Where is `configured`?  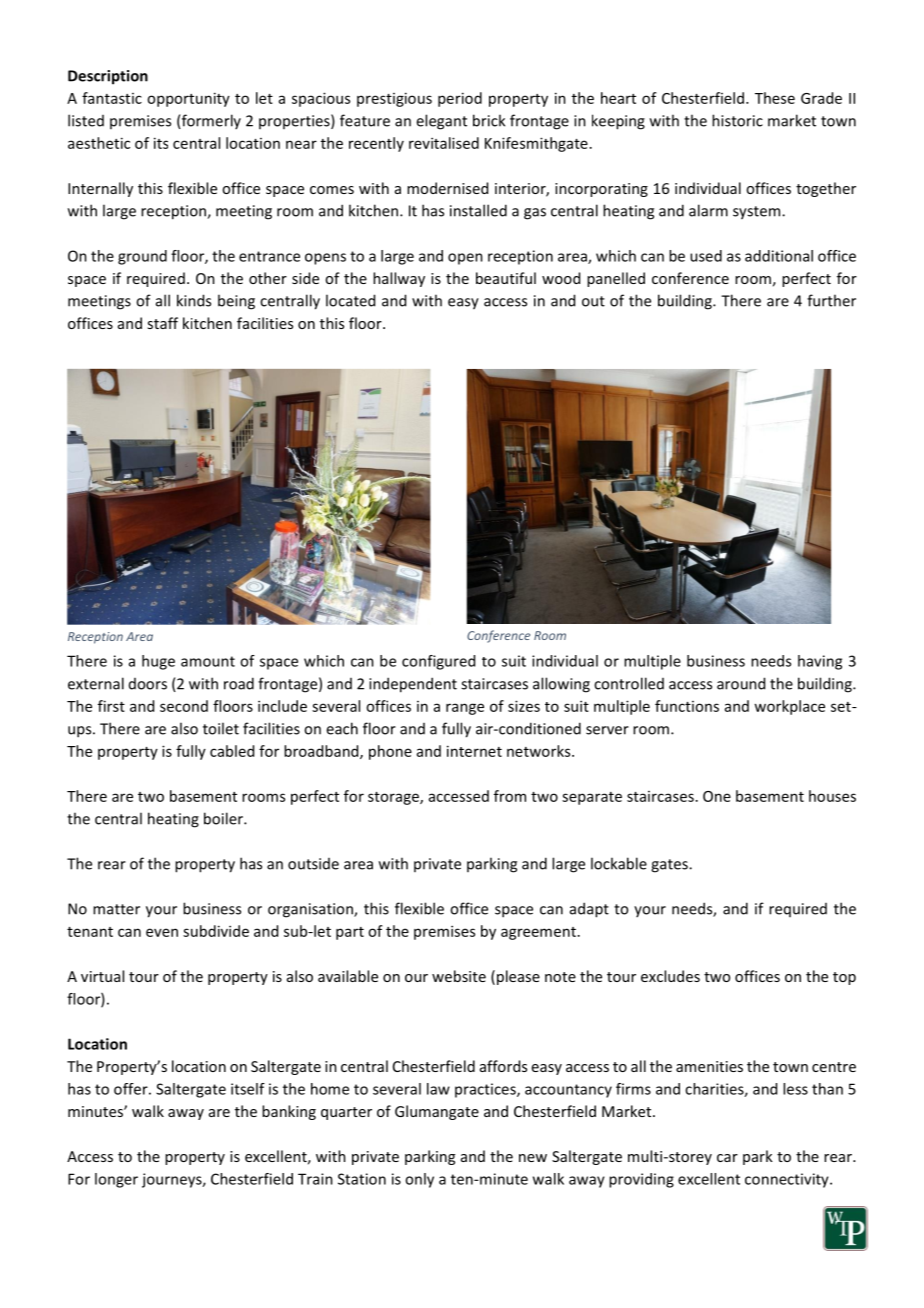 configured is located at coordinates (438, 662).
